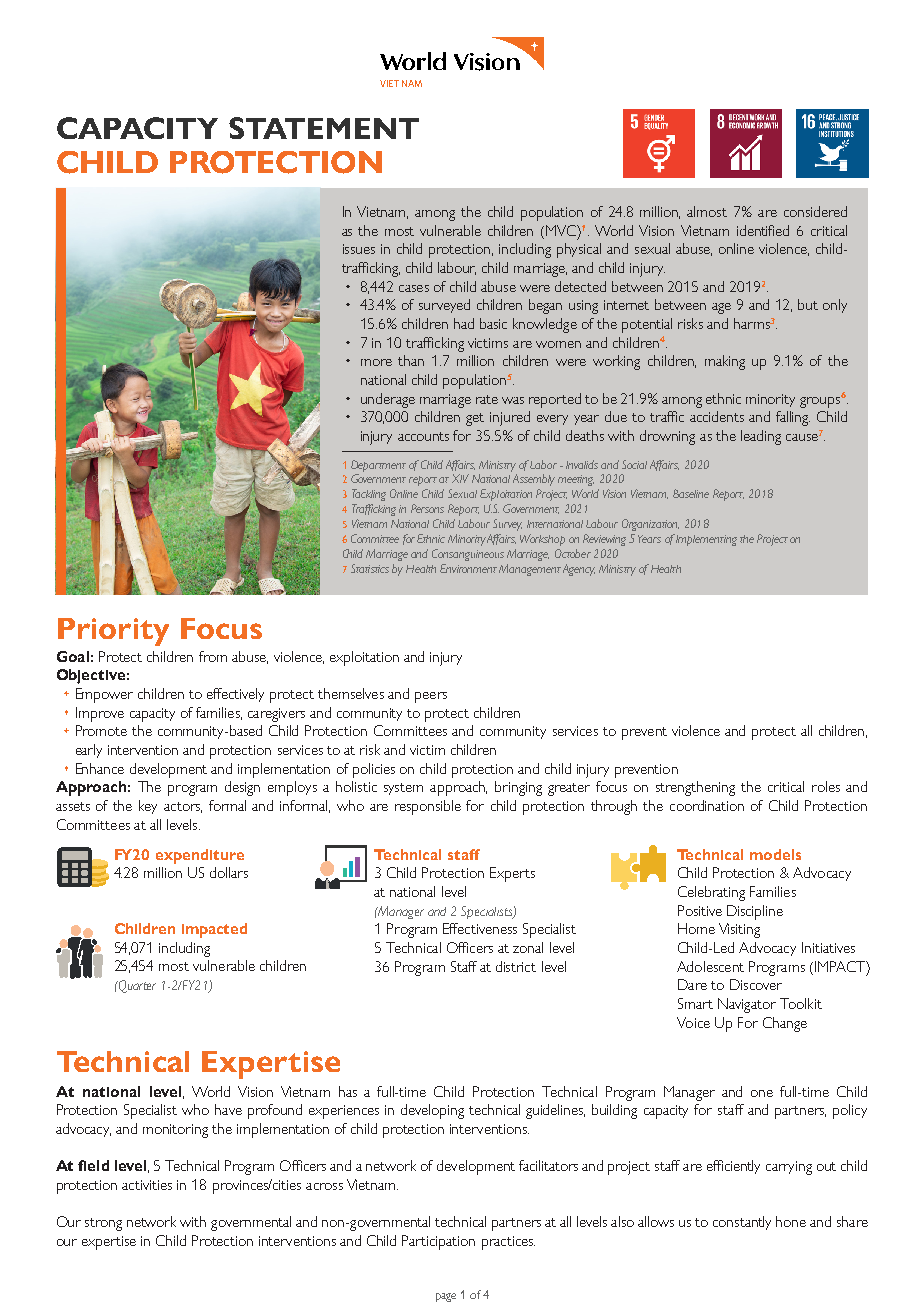  Describe the element at coordinates (785, 1024) in the document. I see `Change` at that location.
